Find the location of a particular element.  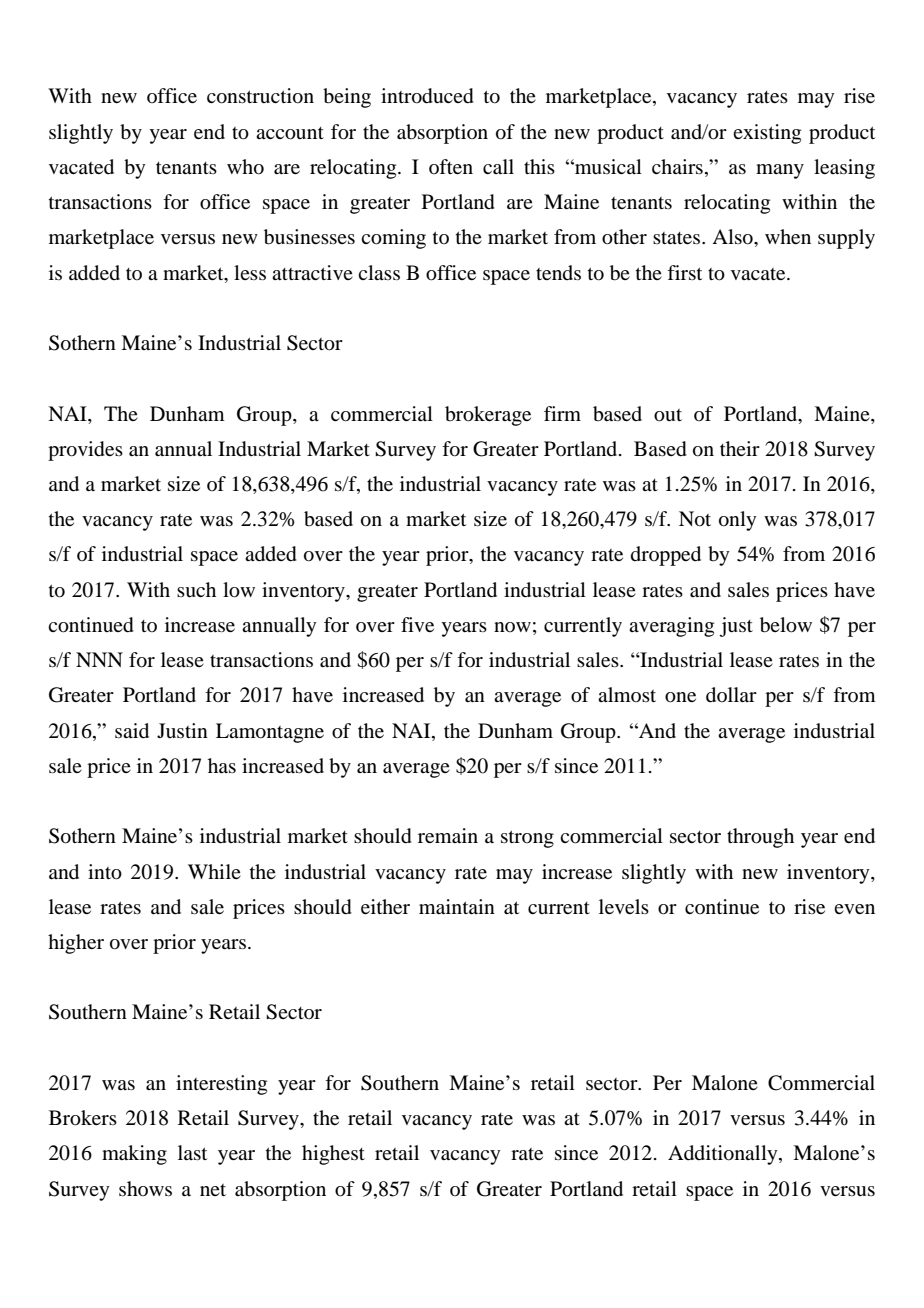

remain is located at coordinates (448, 835).
